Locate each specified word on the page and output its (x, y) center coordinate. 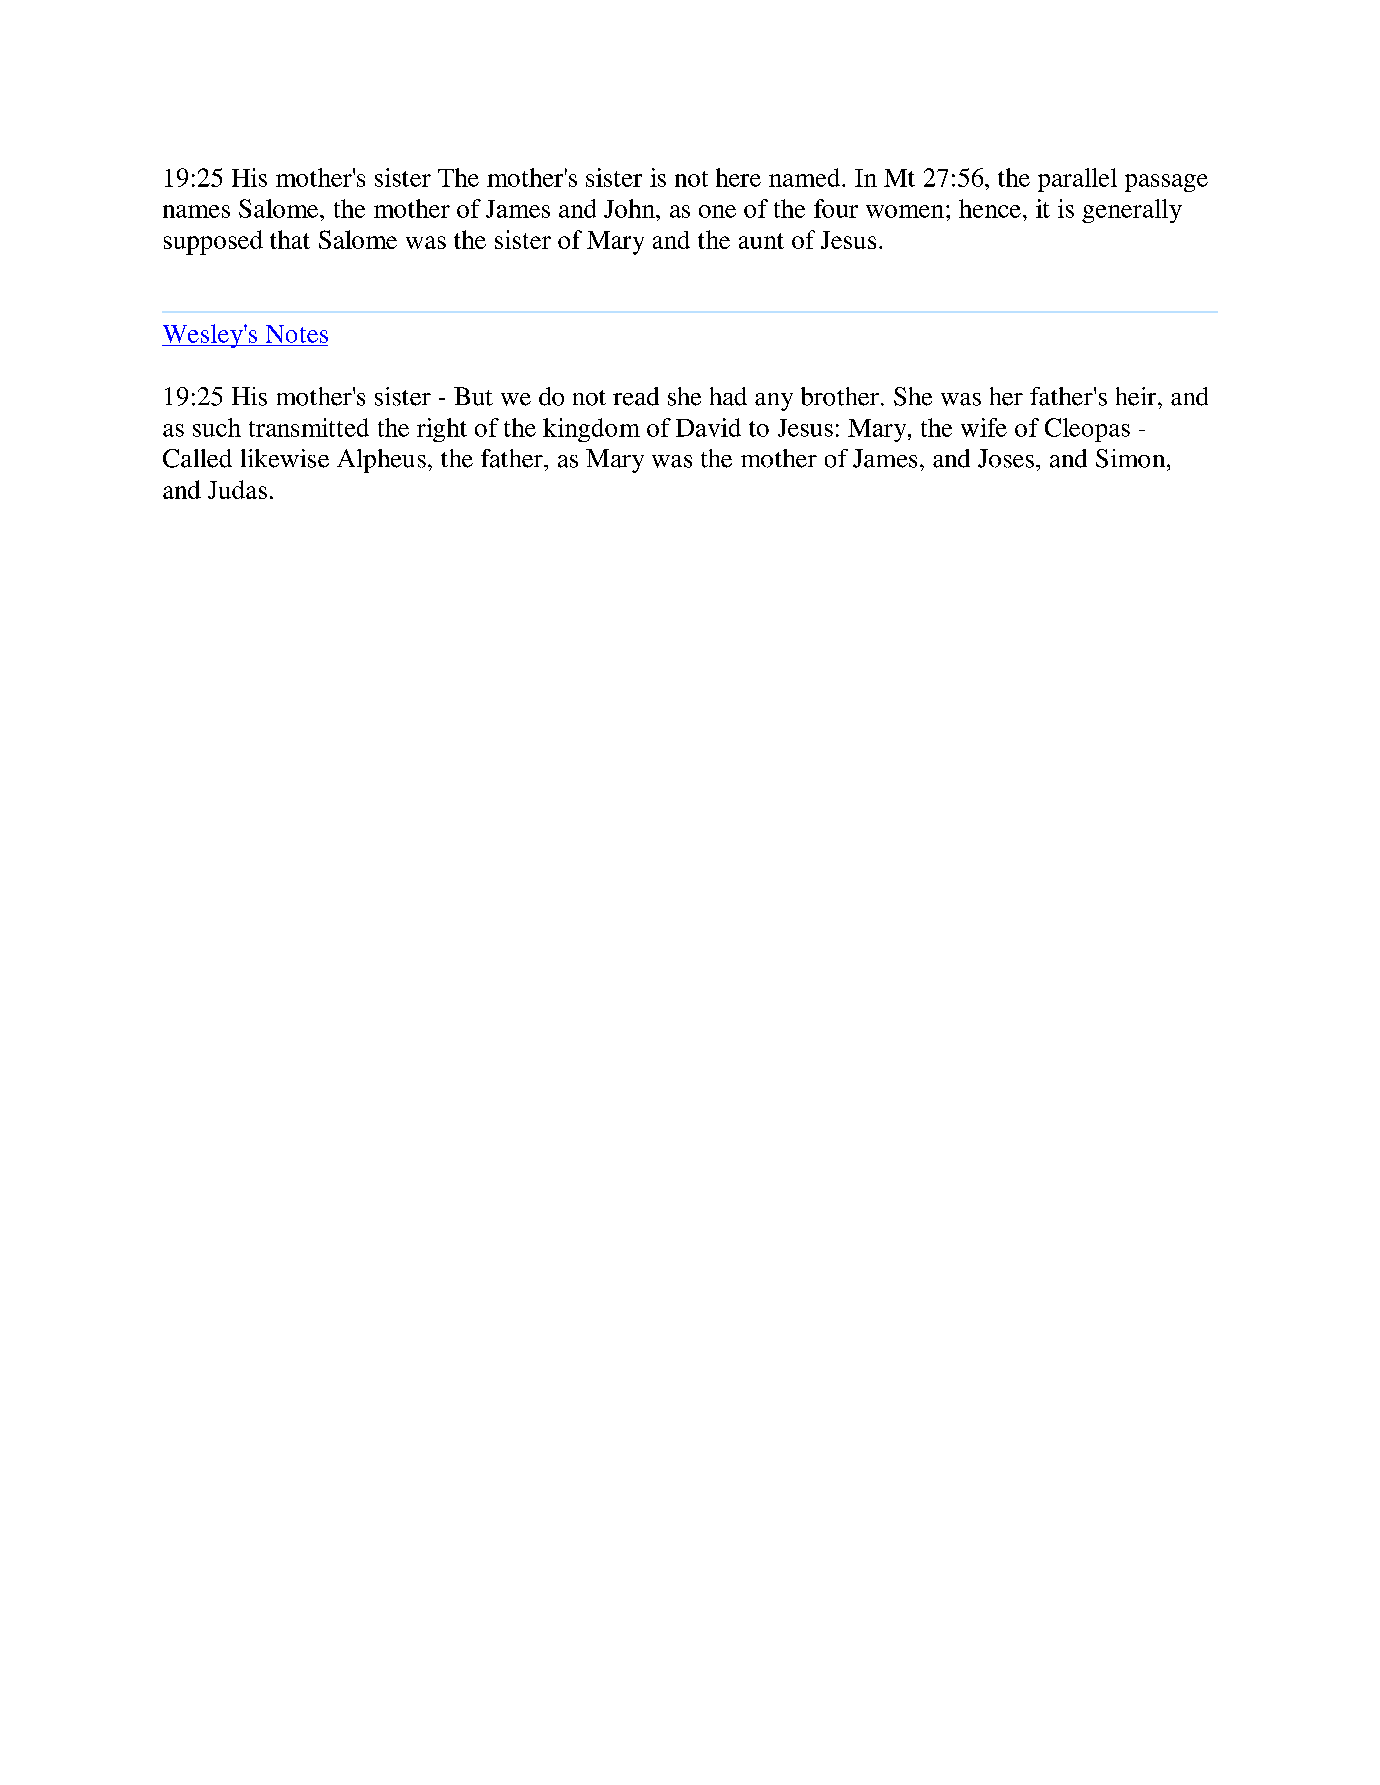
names (196, 211)
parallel (1077, 180)
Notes (297, 334)
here (738, 177)
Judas (237, 489)
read (636, 396)
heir (1137, 396)
